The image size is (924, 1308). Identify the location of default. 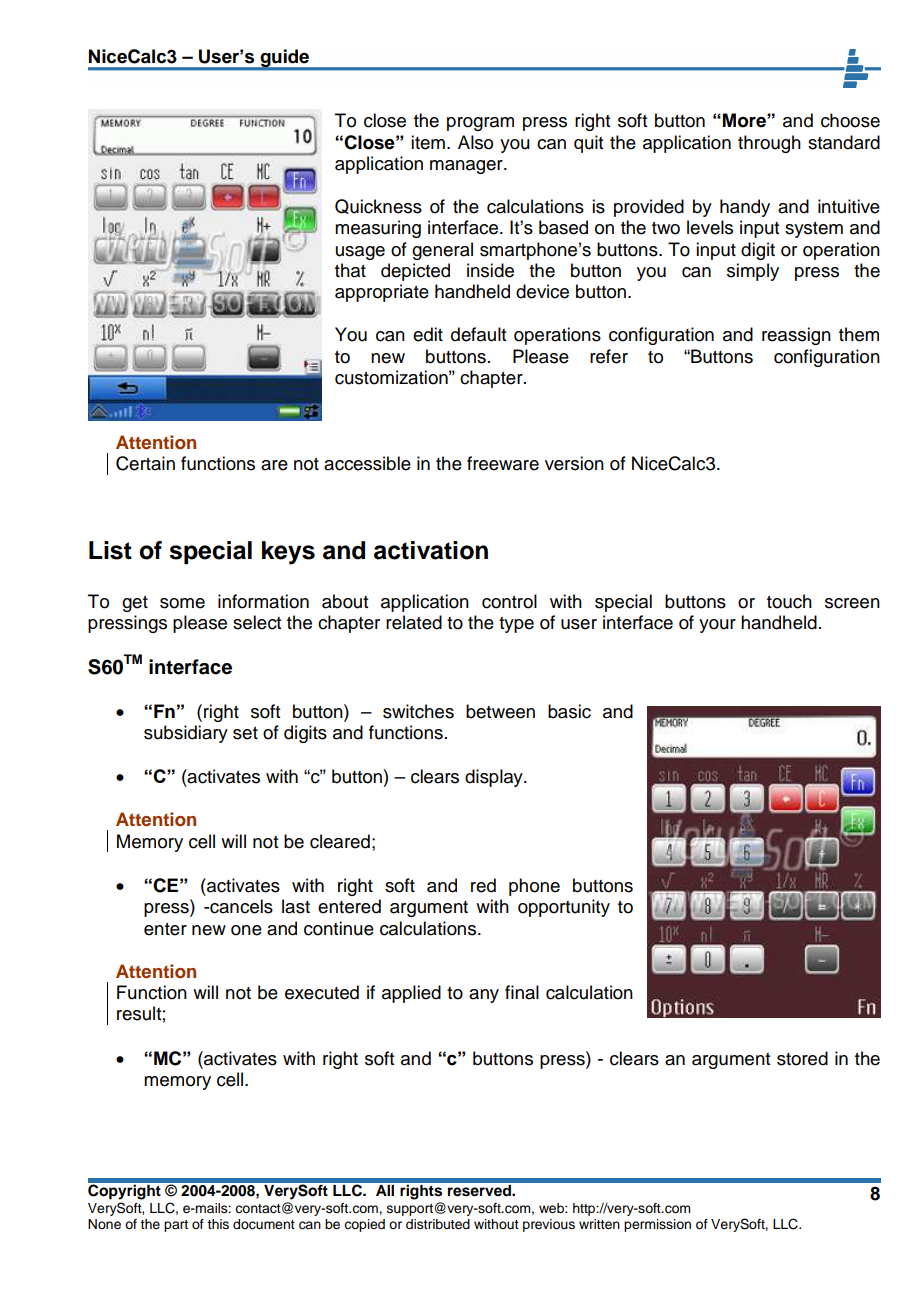
(478, 334).
